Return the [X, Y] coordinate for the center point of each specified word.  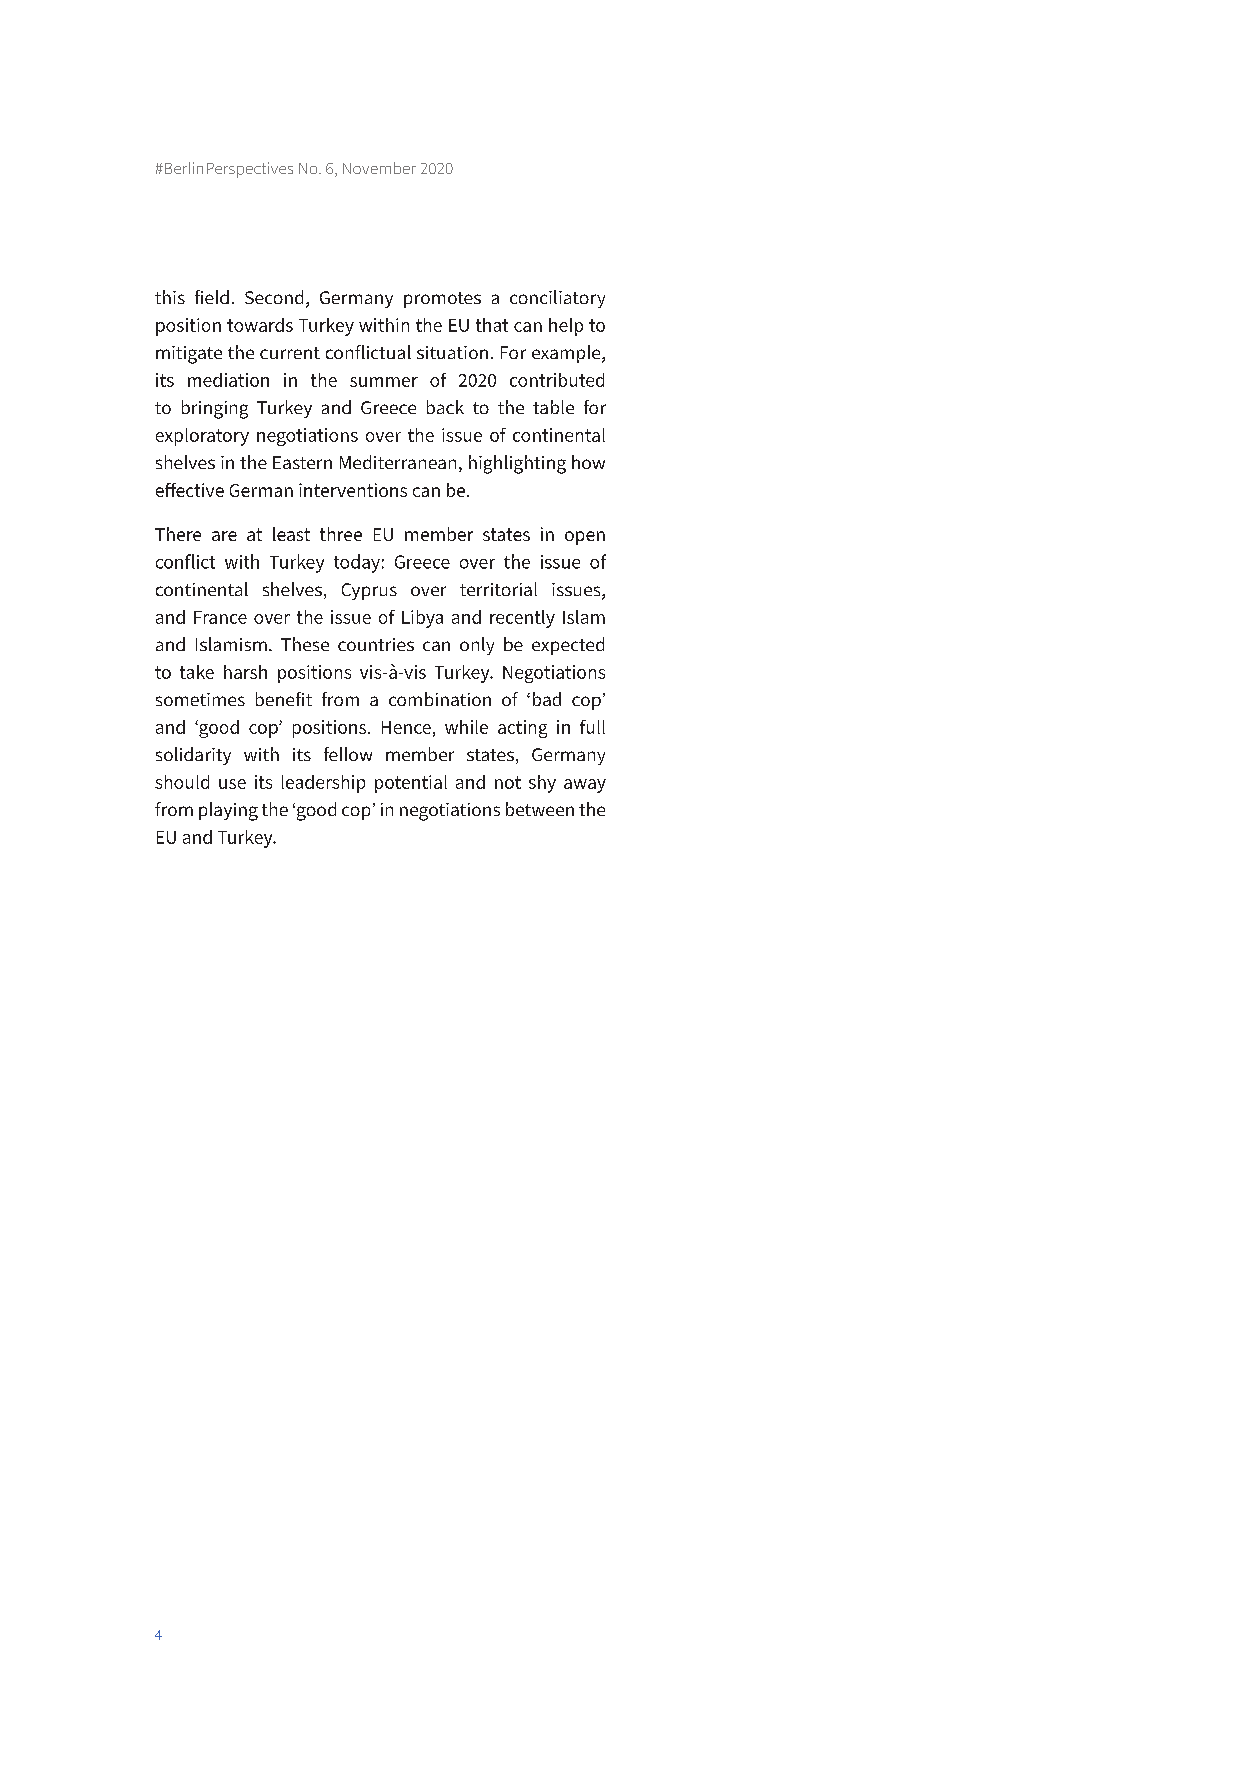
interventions [353, 490]
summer [384, 382]
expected [568, 646]
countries [376, 644]
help [566, 327]
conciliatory [557, 299]
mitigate [189, 355]
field [212, 297]
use [232, 784]
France [220, 617]
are [224, 536]
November [379, 168]
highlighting [517, 464]
